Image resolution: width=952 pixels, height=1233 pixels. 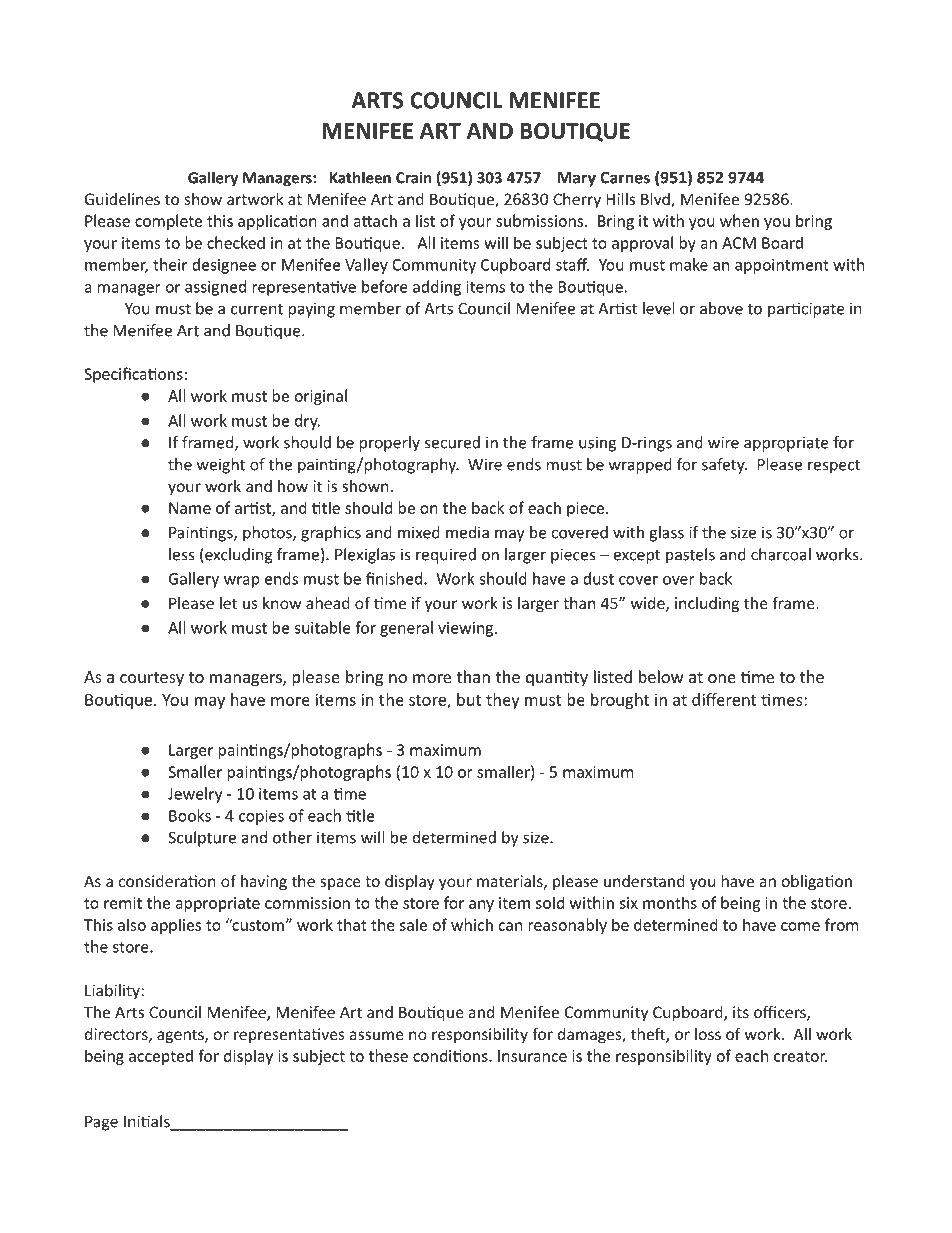 I want to click on including, so click(x=707, y=604).
